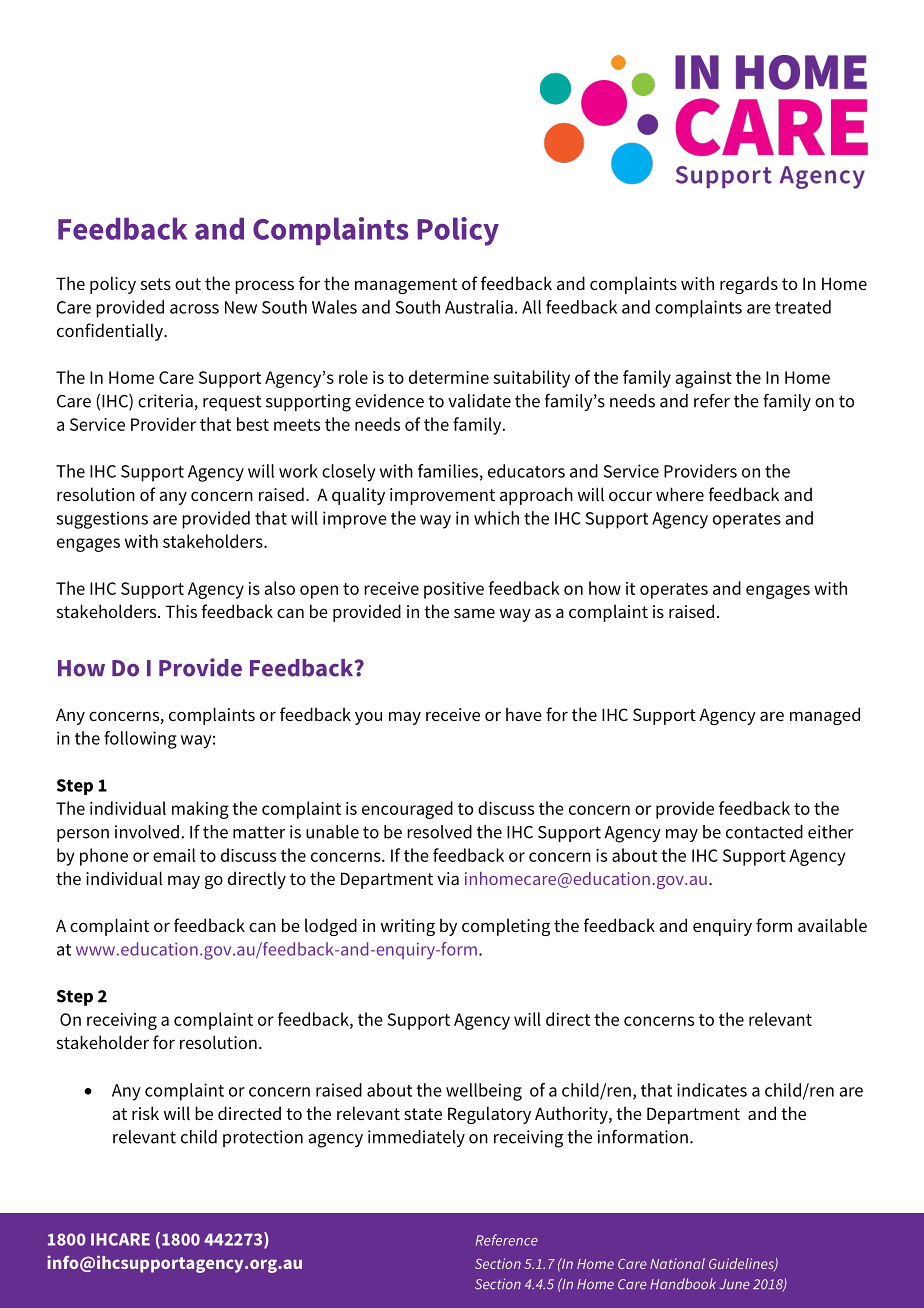 The height and width of the screenshot is (1308, 924). Describe the element at coordinates (416, 1138) in the screenshot. I see `immediately` at that location.
